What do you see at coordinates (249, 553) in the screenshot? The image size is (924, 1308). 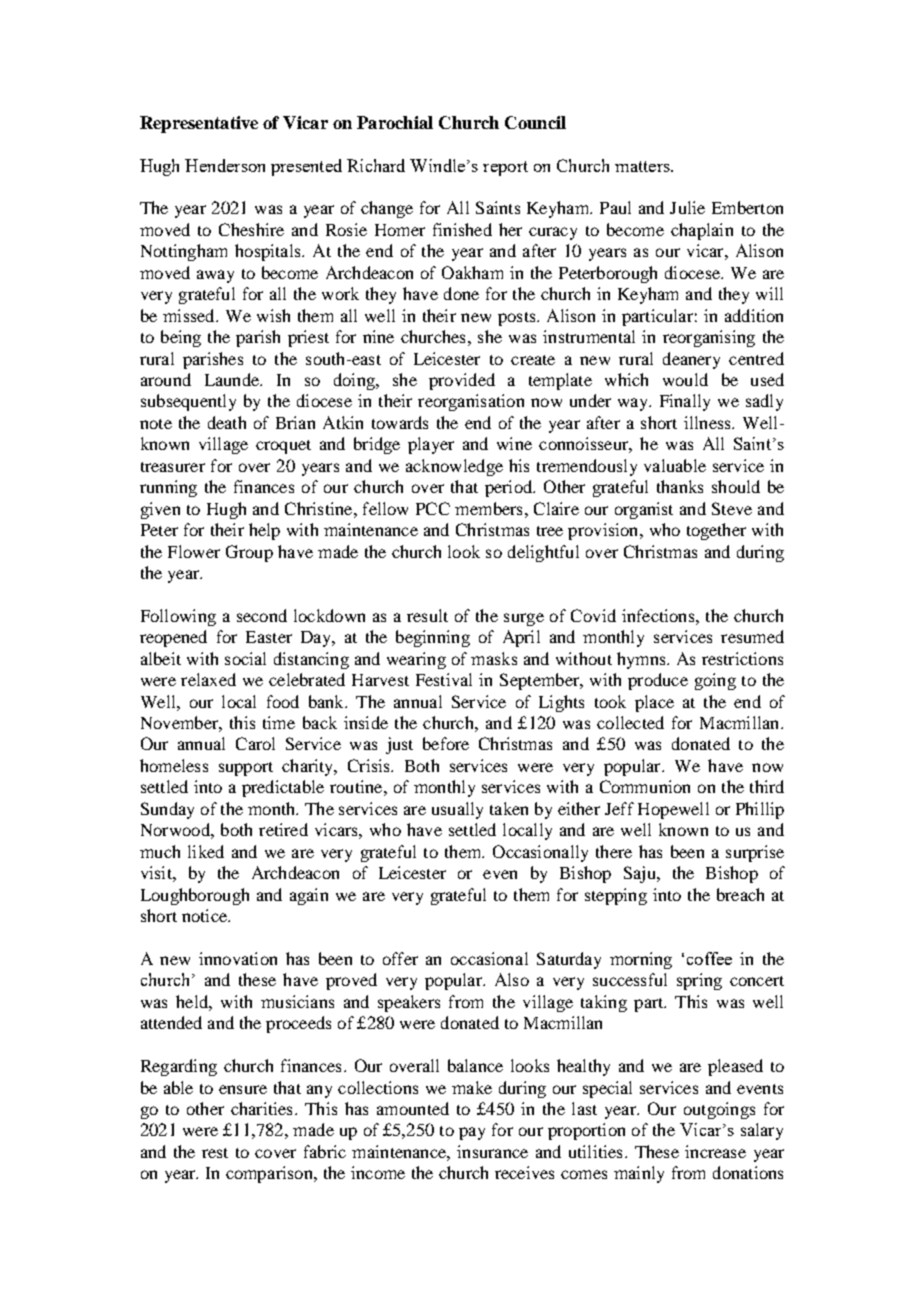 I see `Group` at bounding box center [249, 553].
